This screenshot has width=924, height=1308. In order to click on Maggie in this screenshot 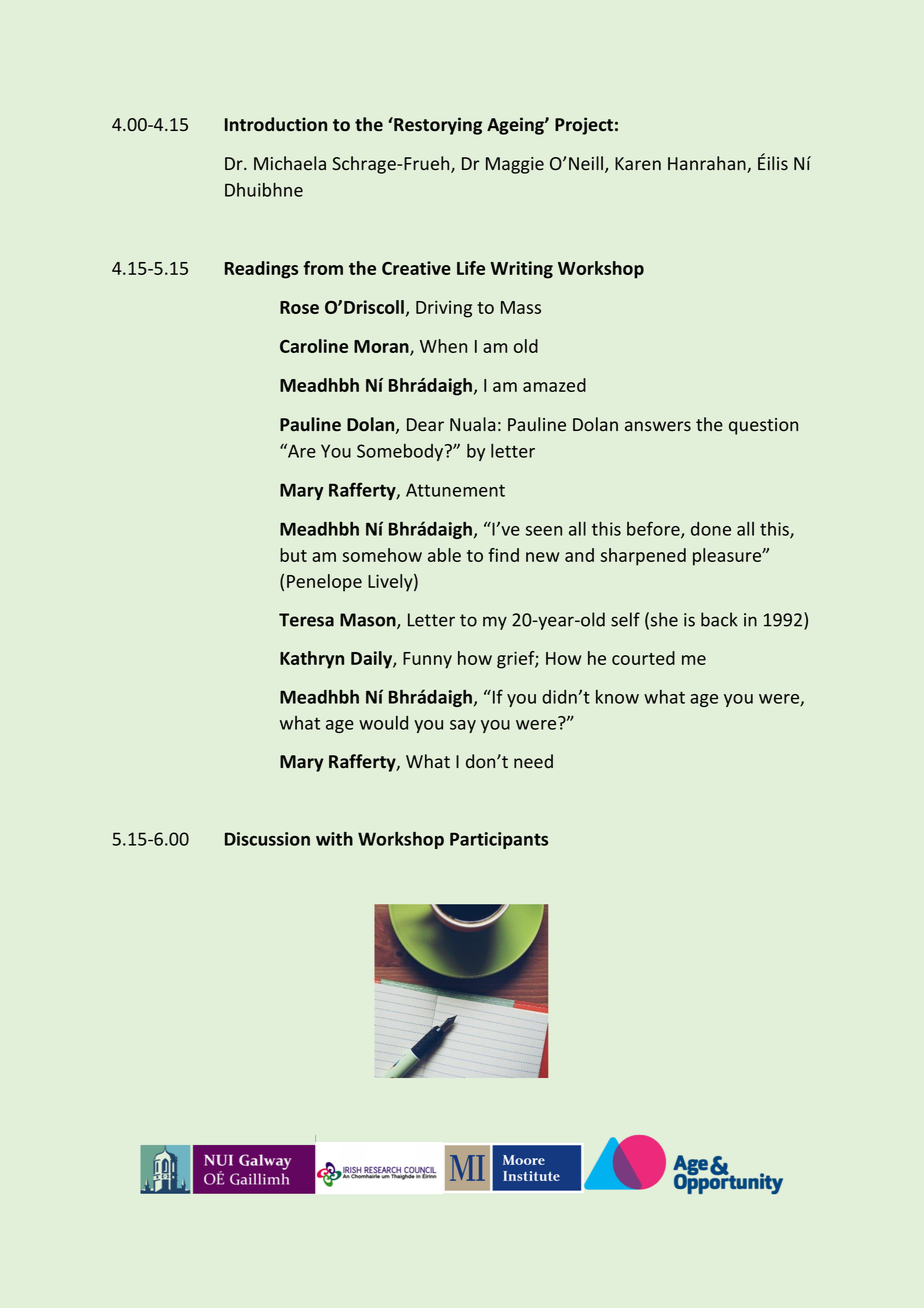, I will do `click(515, 165)`.
